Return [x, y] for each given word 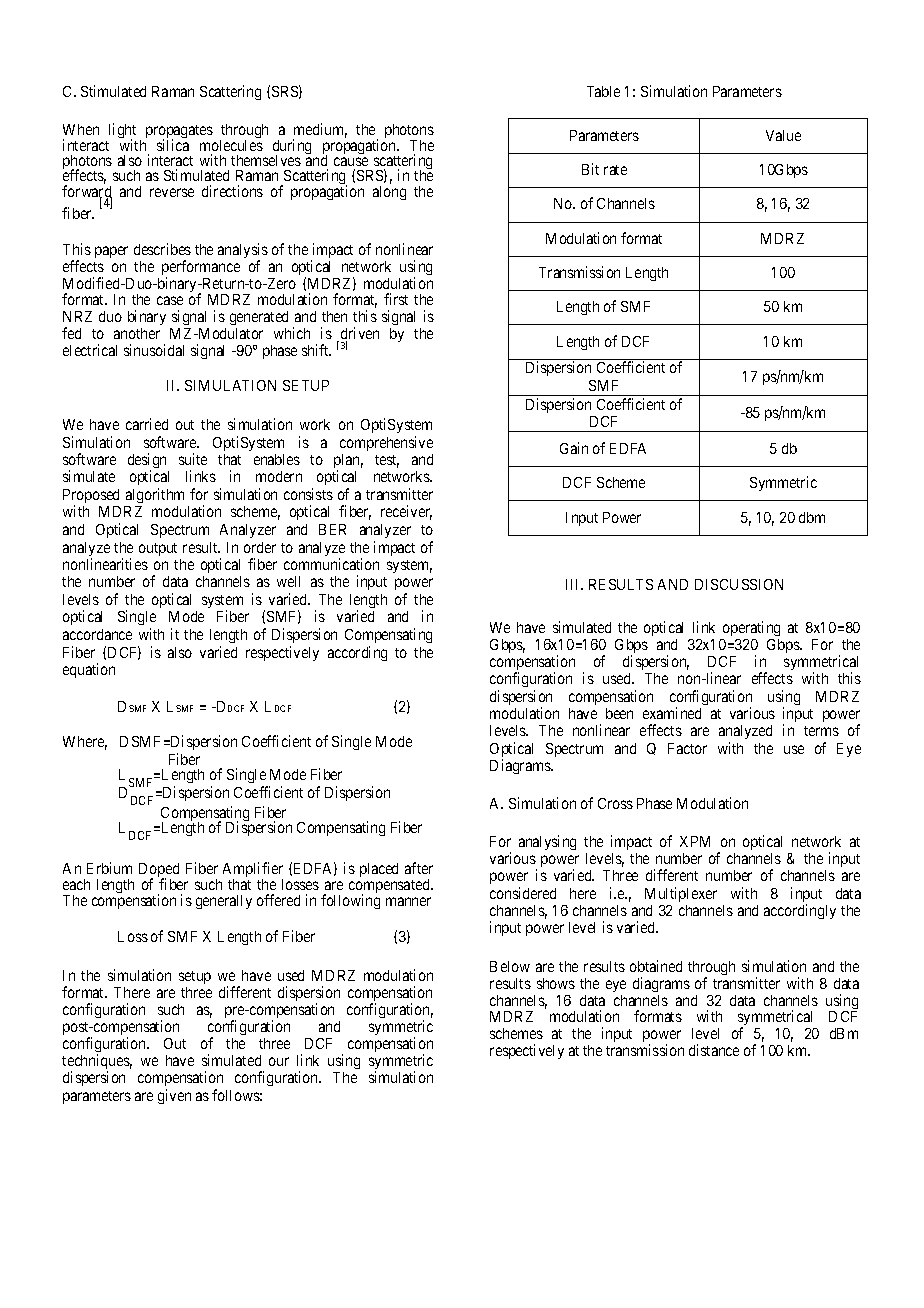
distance [714, 1050]
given [174, 1096]
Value [783, 135]
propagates [179, 133]
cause [351, 161]
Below [510, 966]
